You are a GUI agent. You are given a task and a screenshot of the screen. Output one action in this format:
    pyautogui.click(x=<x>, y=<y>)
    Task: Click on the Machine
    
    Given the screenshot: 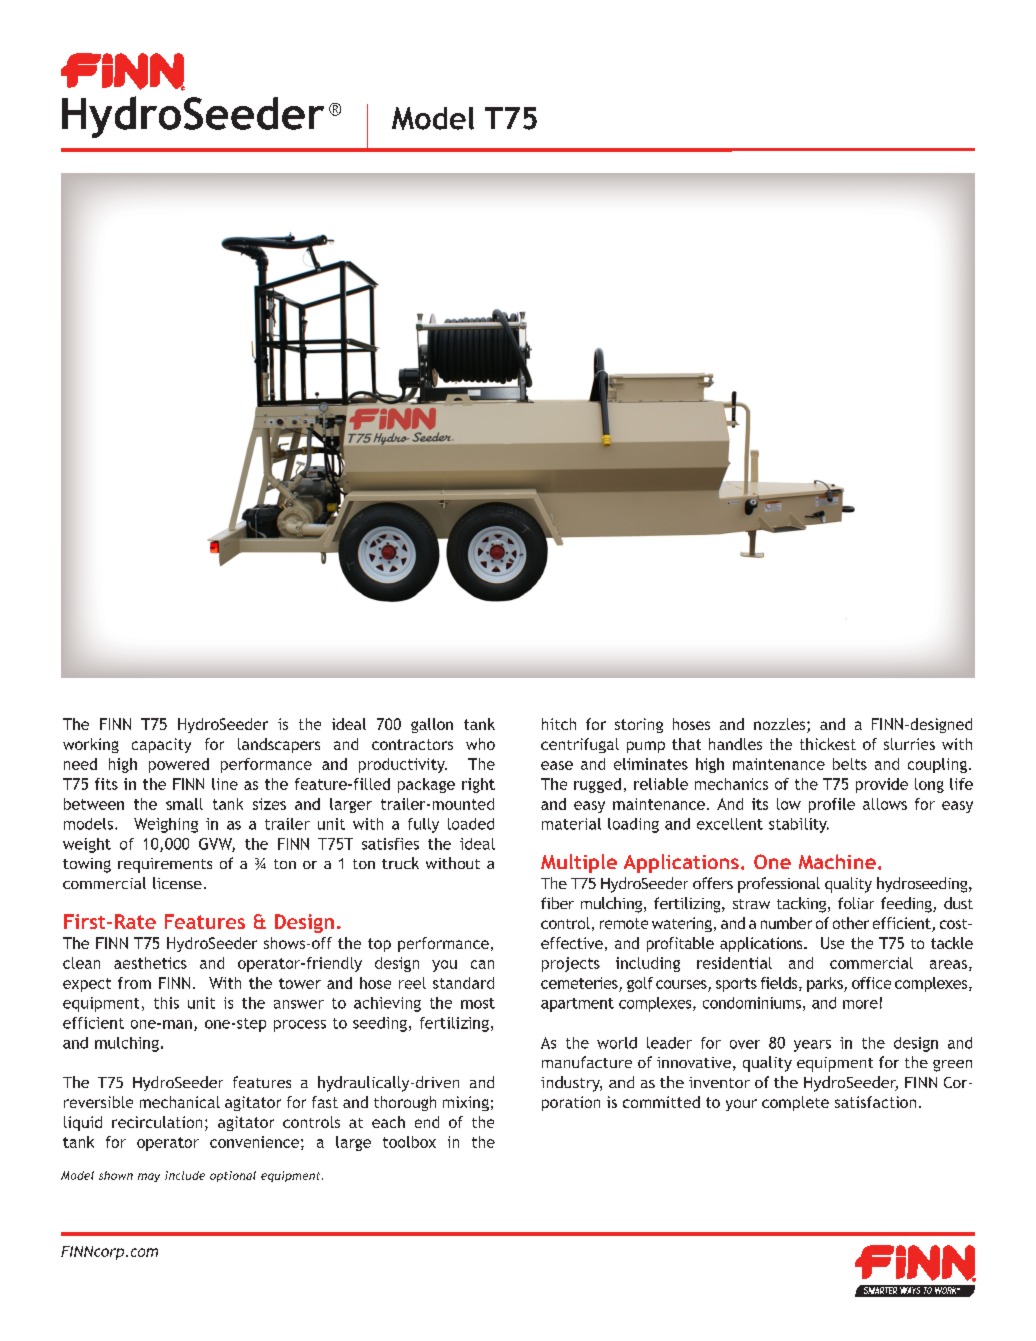 What is the action you would take?
    pyautogui.click(x=837, y=861)
